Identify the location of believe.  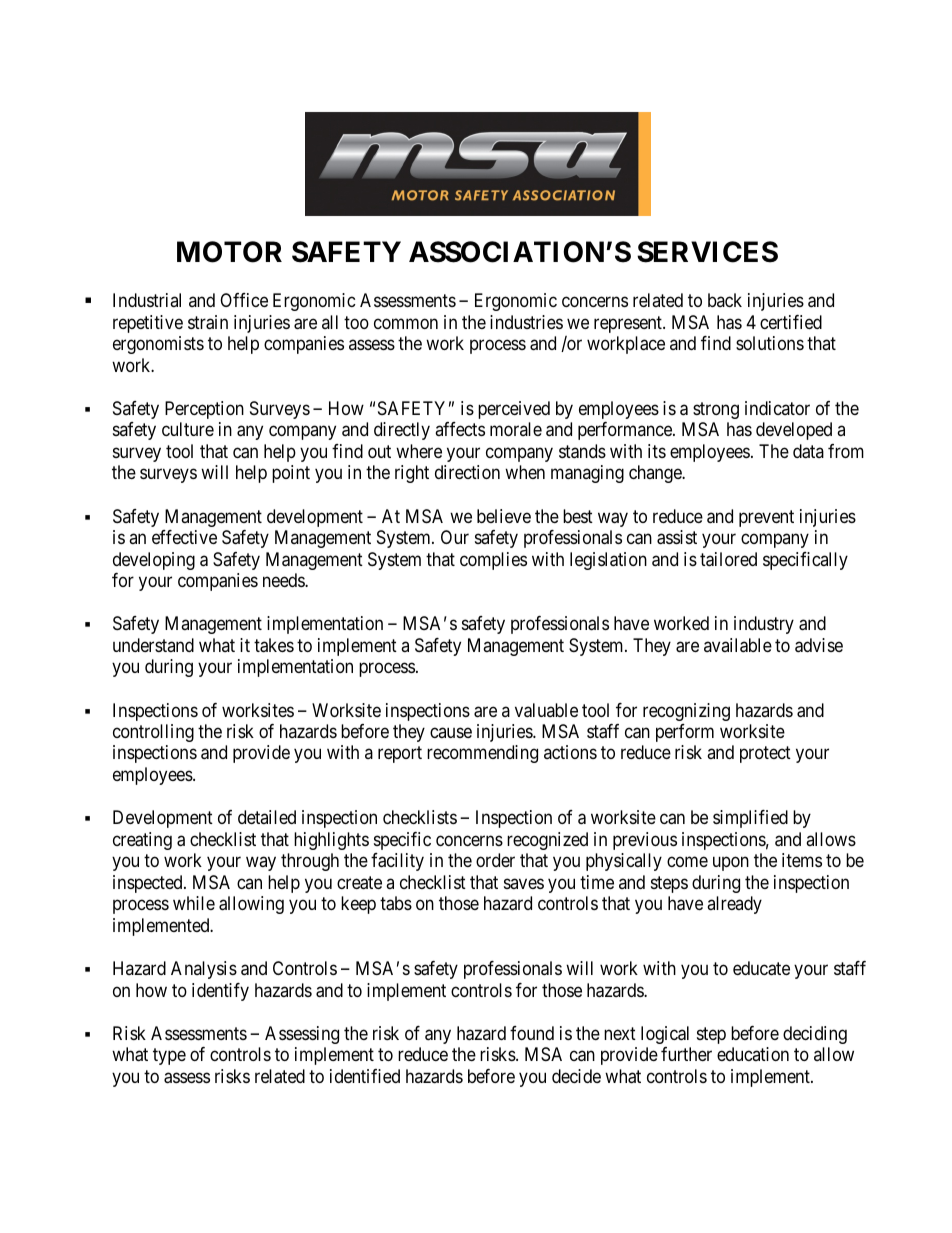
(504, 516).
